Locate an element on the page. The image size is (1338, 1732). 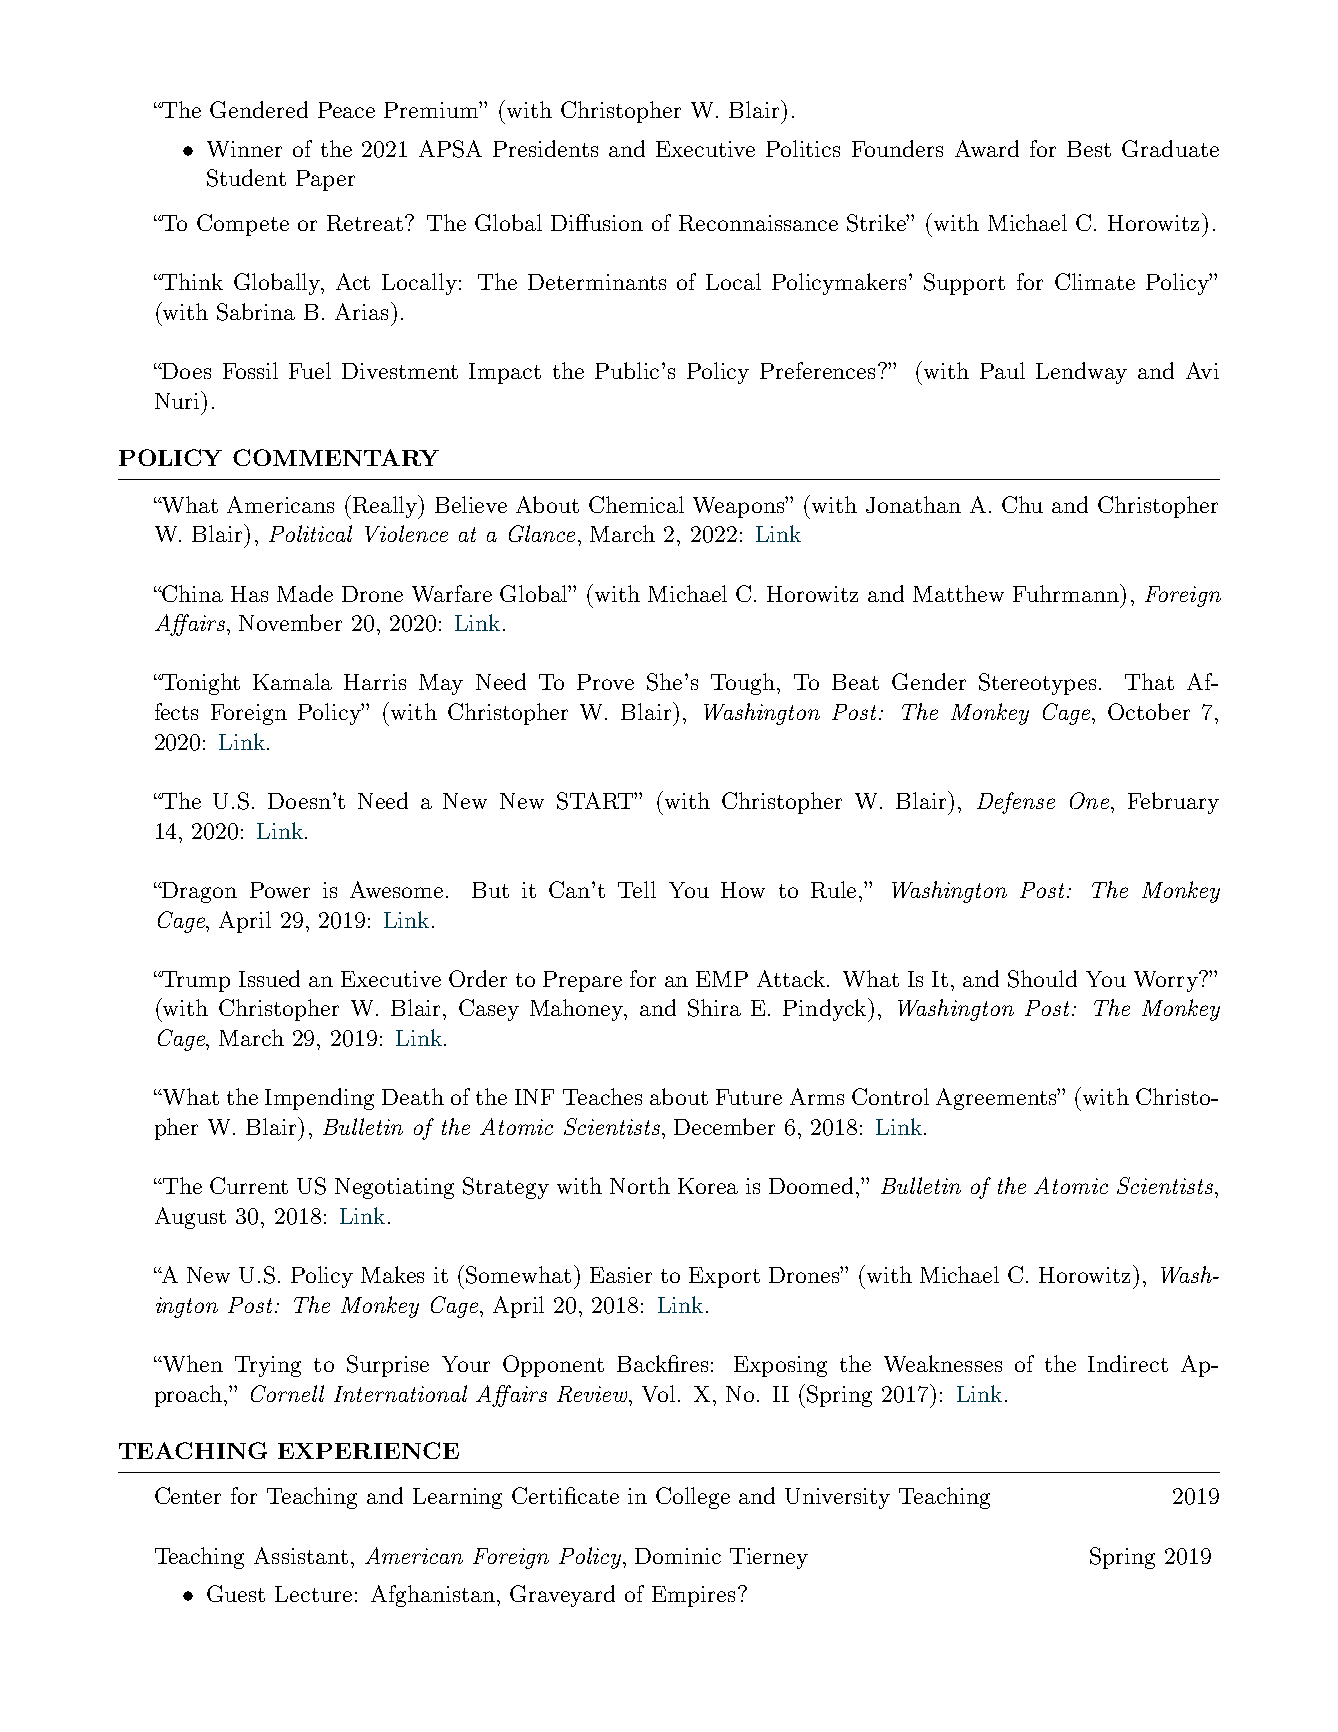
Politics is located at coordinates (803, 148).
